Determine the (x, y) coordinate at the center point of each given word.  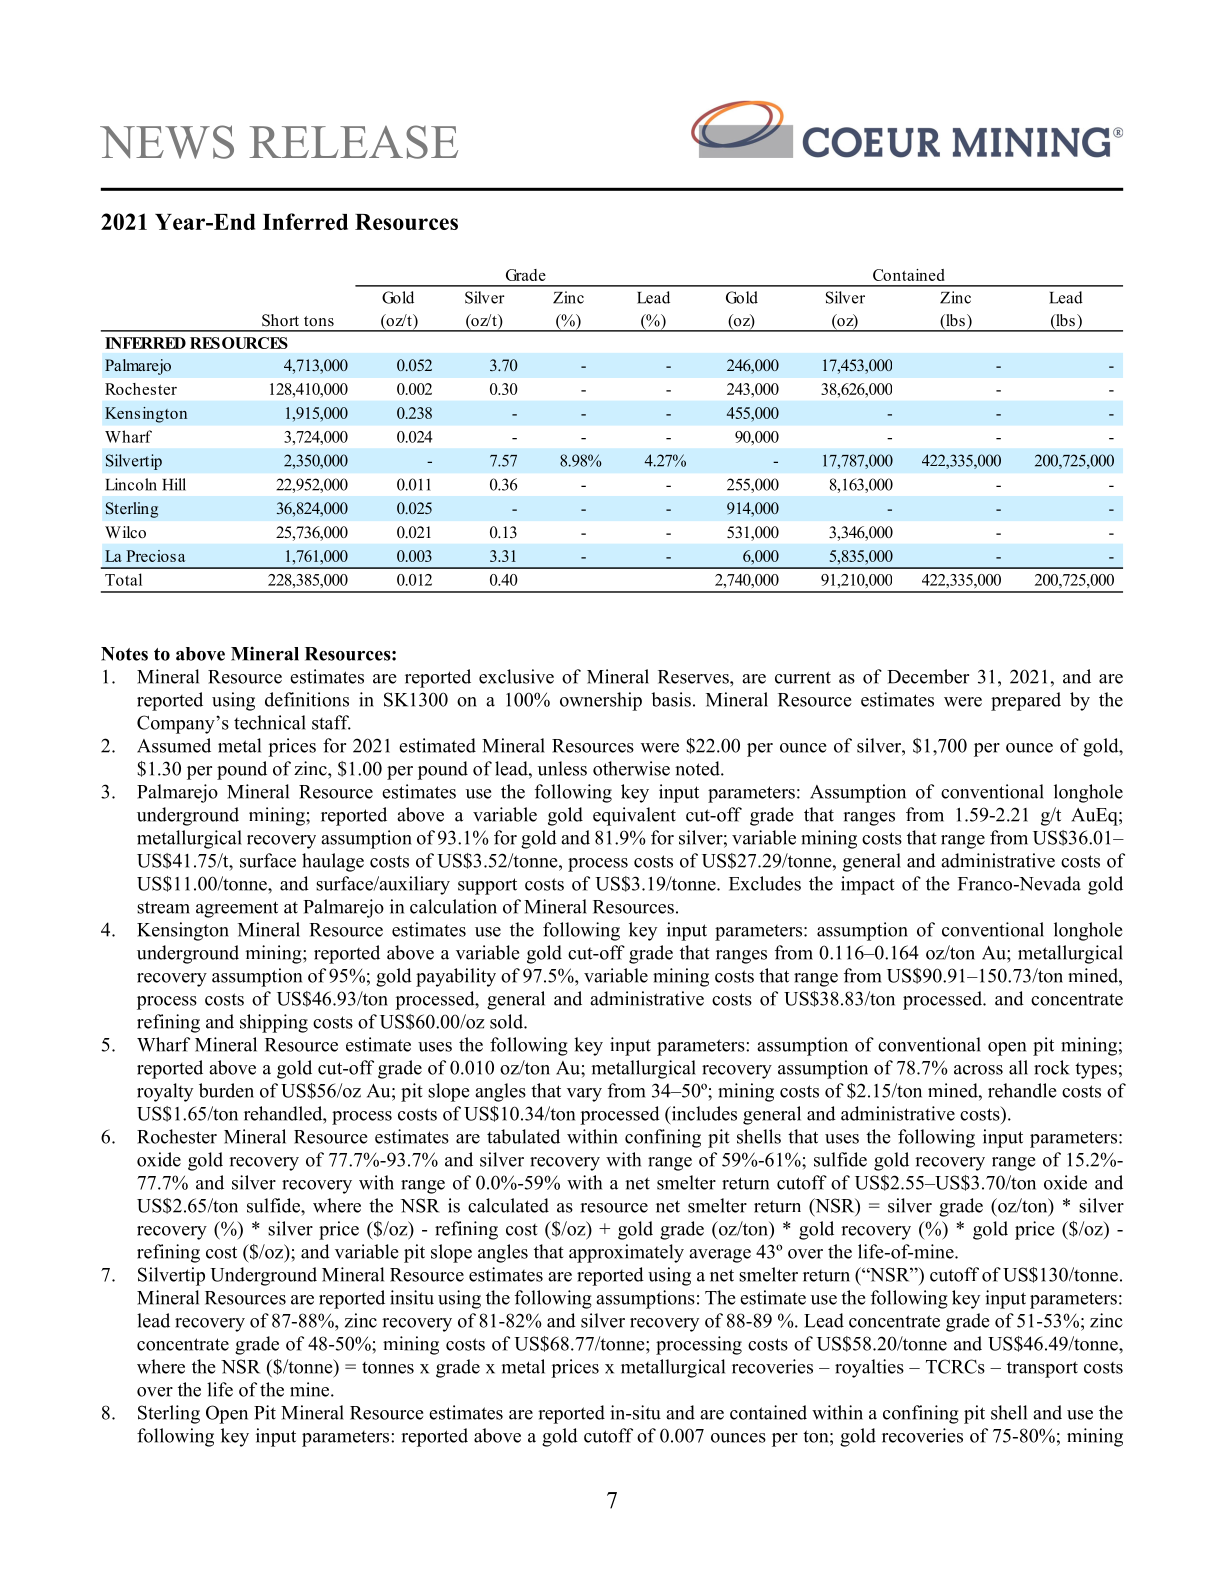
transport (1042, 1369)
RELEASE (354, 142)
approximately (626, 1253)
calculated (508, 1205)
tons (319, 321)
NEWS (167, 142)
